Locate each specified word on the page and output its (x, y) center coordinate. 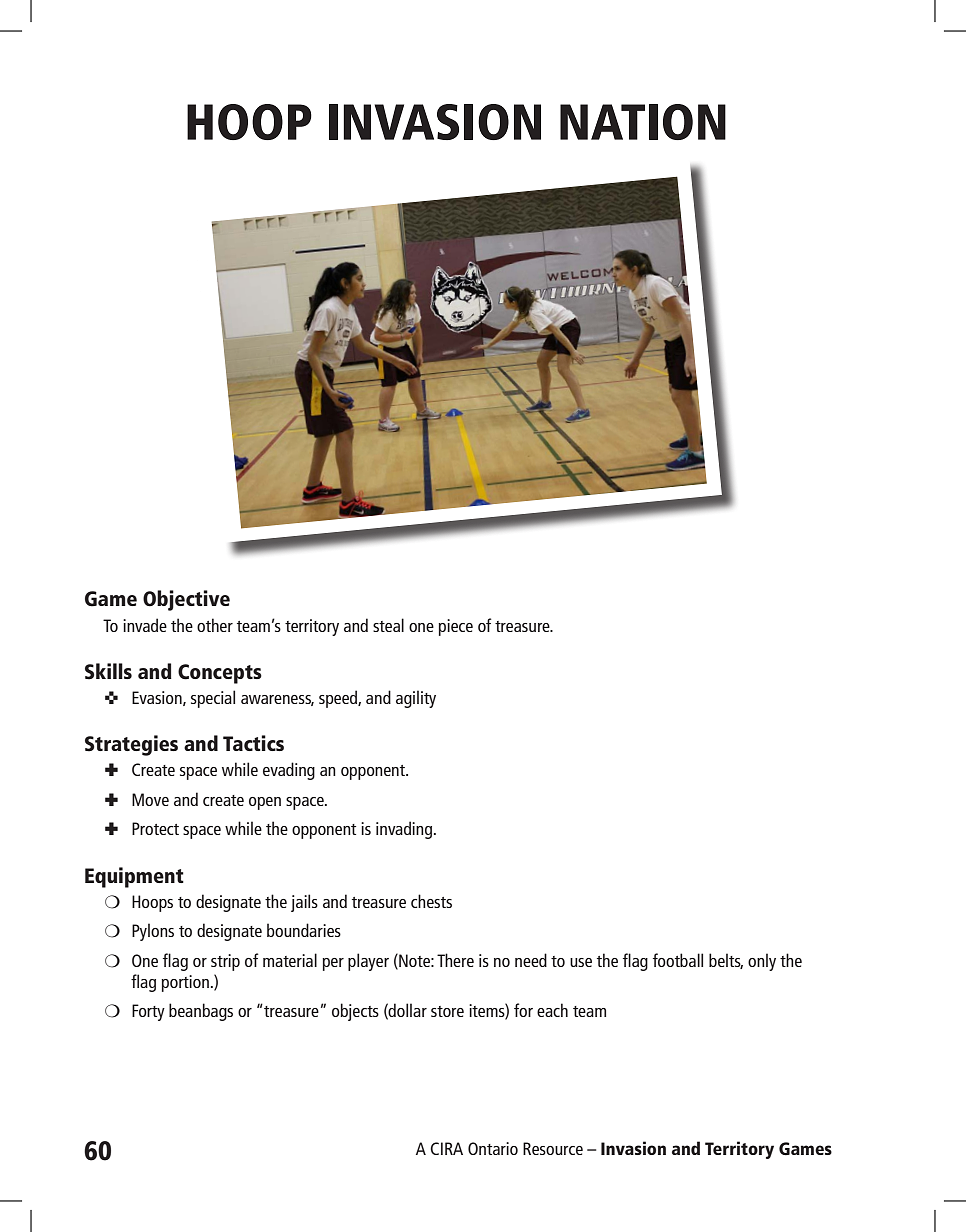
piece (455, 627)
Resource (553, 1148)
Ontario (493, 1148)
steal (388, 625)
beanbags (201, 1012)
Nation (643, 122)
